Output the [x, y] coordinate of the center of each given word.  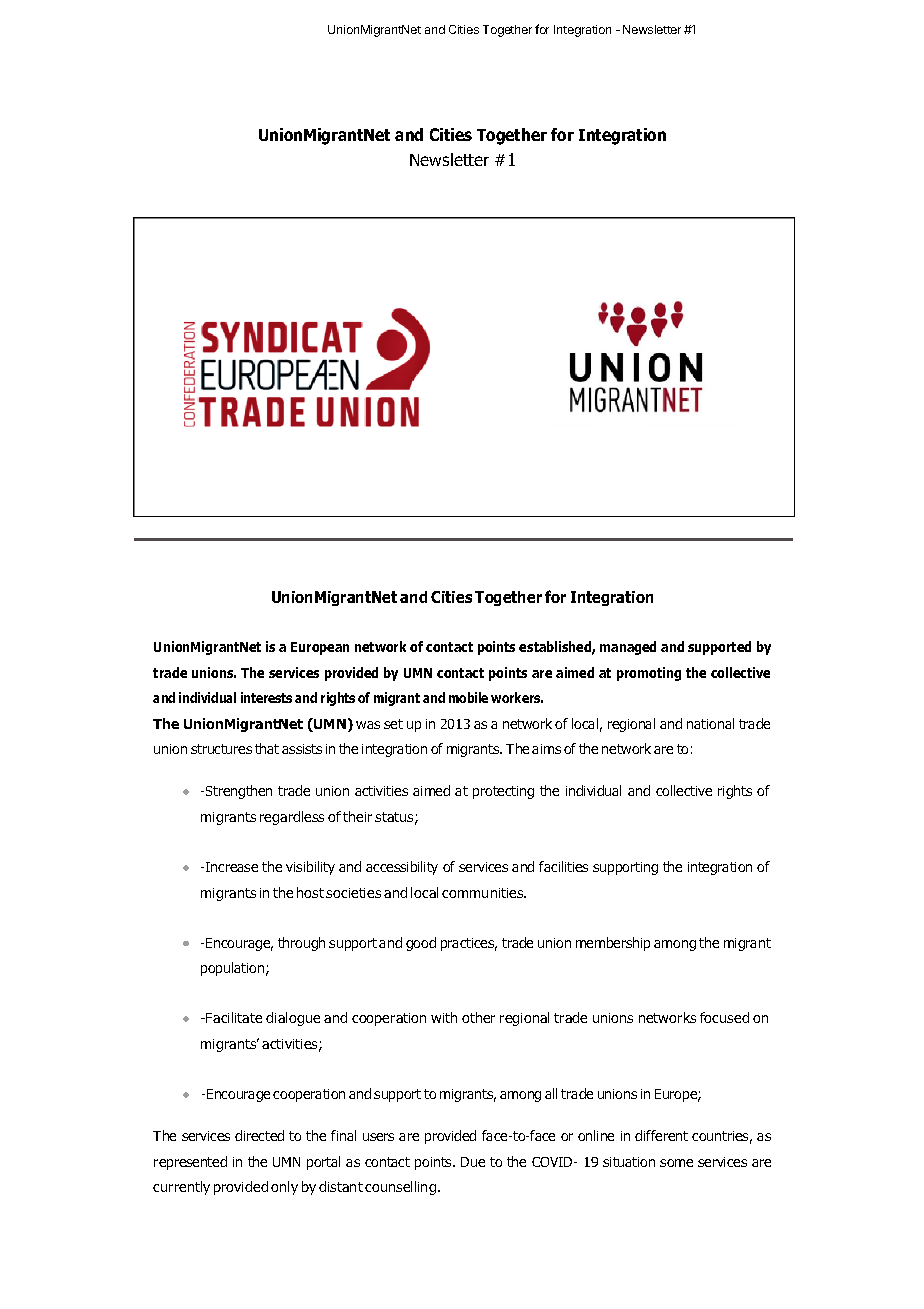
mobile [468, 697]
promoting [649, 674]
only [284, 1188]
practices [469, 944]
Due [473, 1162]
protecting [503, 792]
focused [724, 1017]
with [444, 1017]
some [676, 1163]
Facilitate [234, 1017]
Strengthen [239, 792]
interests [266, 697]
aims [546, 749]
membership [613, 944]
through [301, 944]
